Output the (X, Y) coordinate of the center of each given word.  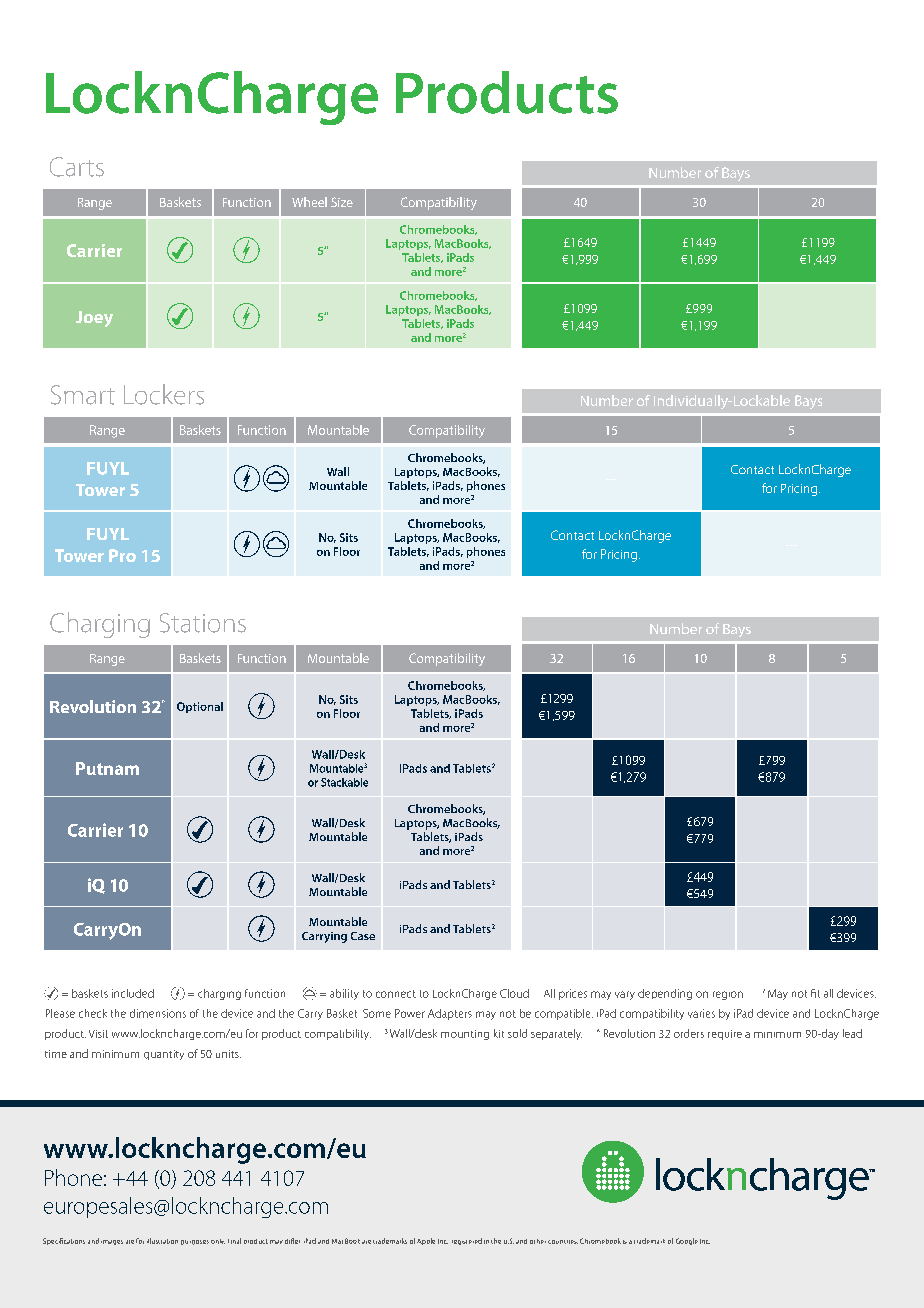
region (728, 995)
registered (467, 1241)
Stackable (344, 782)
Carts (77, 167)
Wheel (309, 202)
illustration (162, 1241)
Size (342, 202)
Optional (200, 707)
